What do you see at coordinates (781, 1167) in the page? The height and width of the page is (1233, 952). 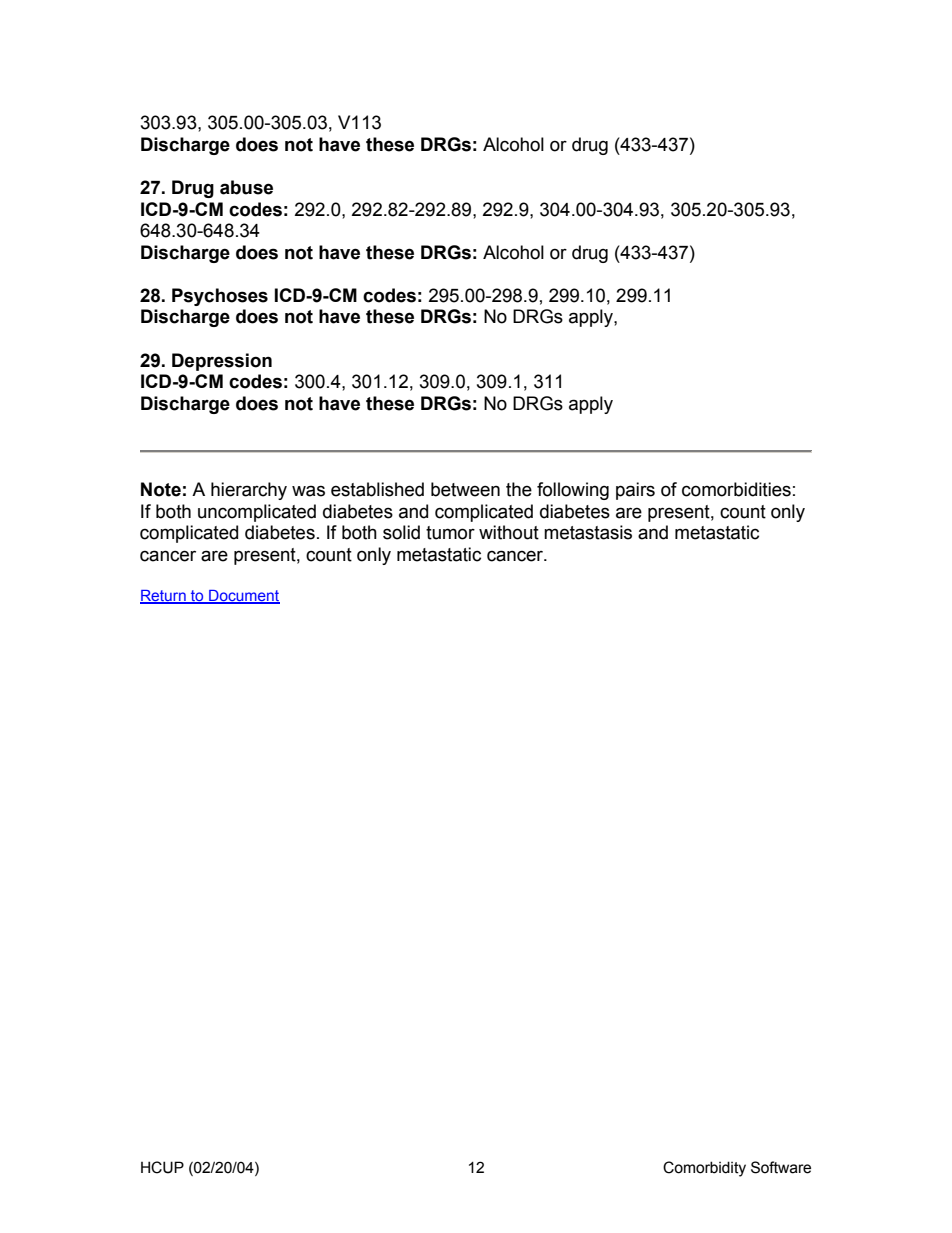 I see `Software` at bounding box center [781, 1167].
